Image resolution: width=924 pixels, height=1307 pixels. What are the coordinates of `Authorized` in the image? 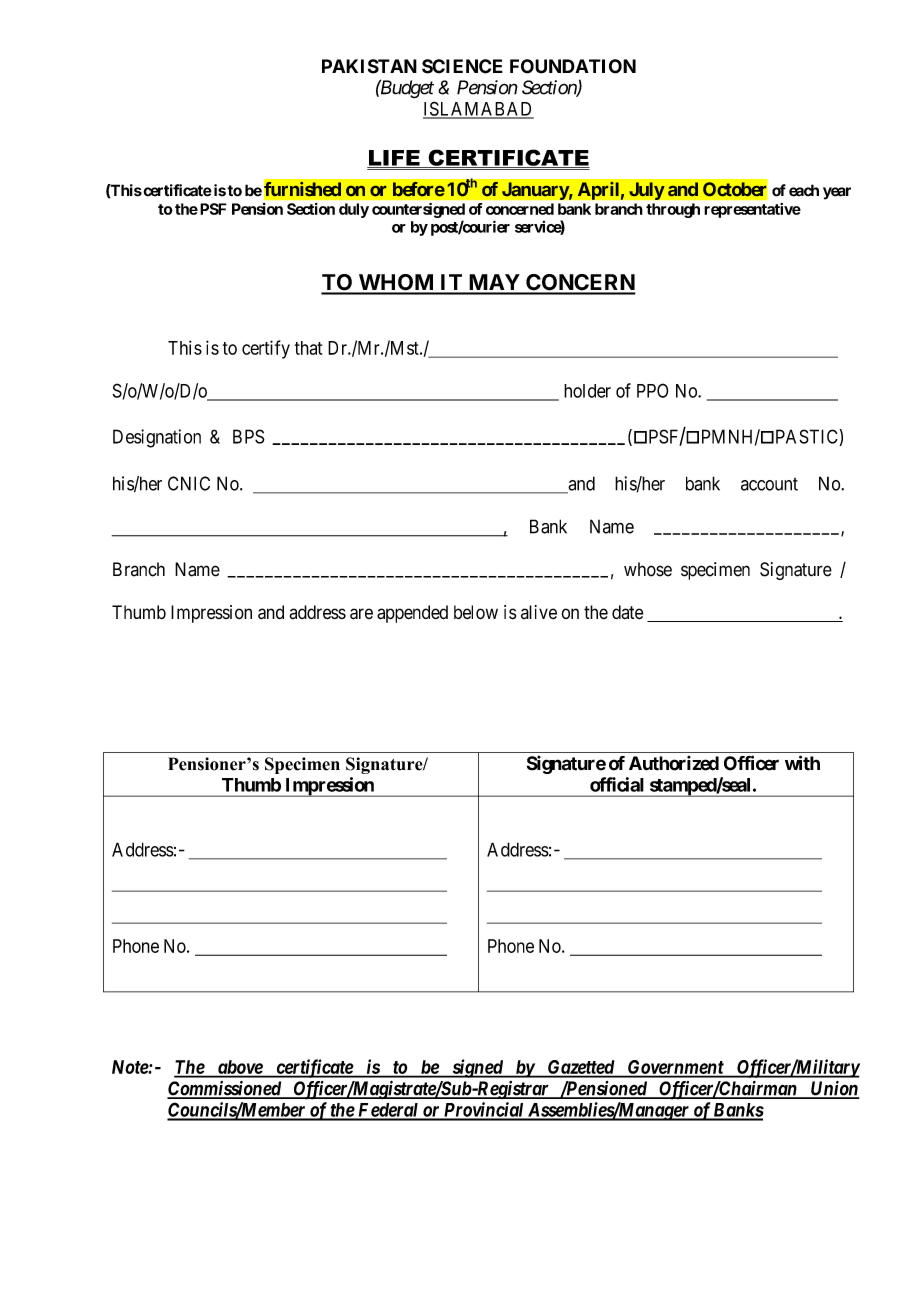 It's located at (674, 763).
